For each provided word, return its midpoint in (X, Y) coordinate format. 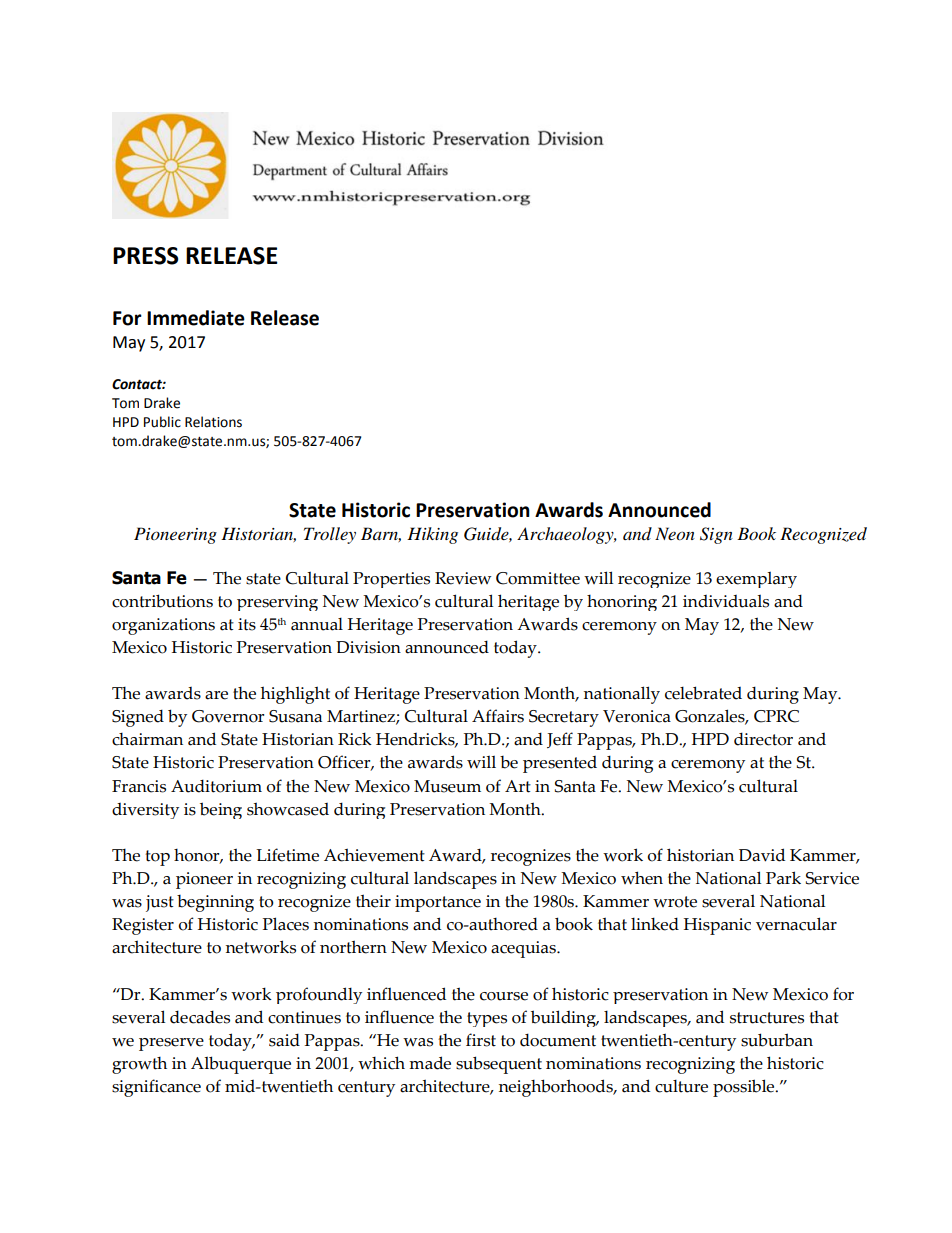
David (762, 855)
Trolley (330, 535)
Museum (447, 786)
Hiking (432, 535)
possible (745, 1088)
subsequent (499, 1065)
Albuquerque (241, 1065)
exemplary (756, 579)
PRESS (145, 256)
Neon (675, 534)
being (221, 810)
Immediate (196, 318)
